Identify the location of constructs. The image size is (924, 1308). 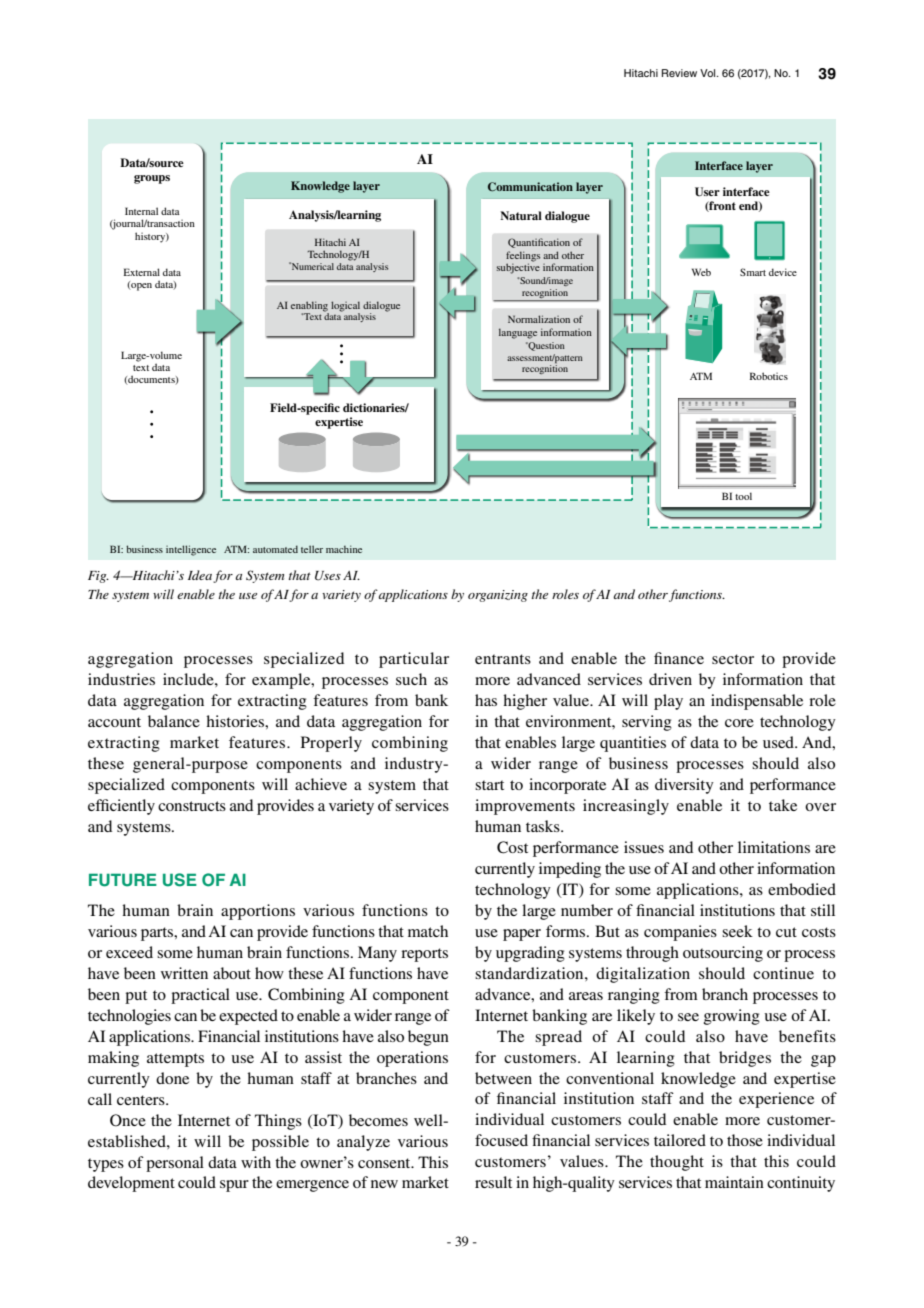
(192, 806).
